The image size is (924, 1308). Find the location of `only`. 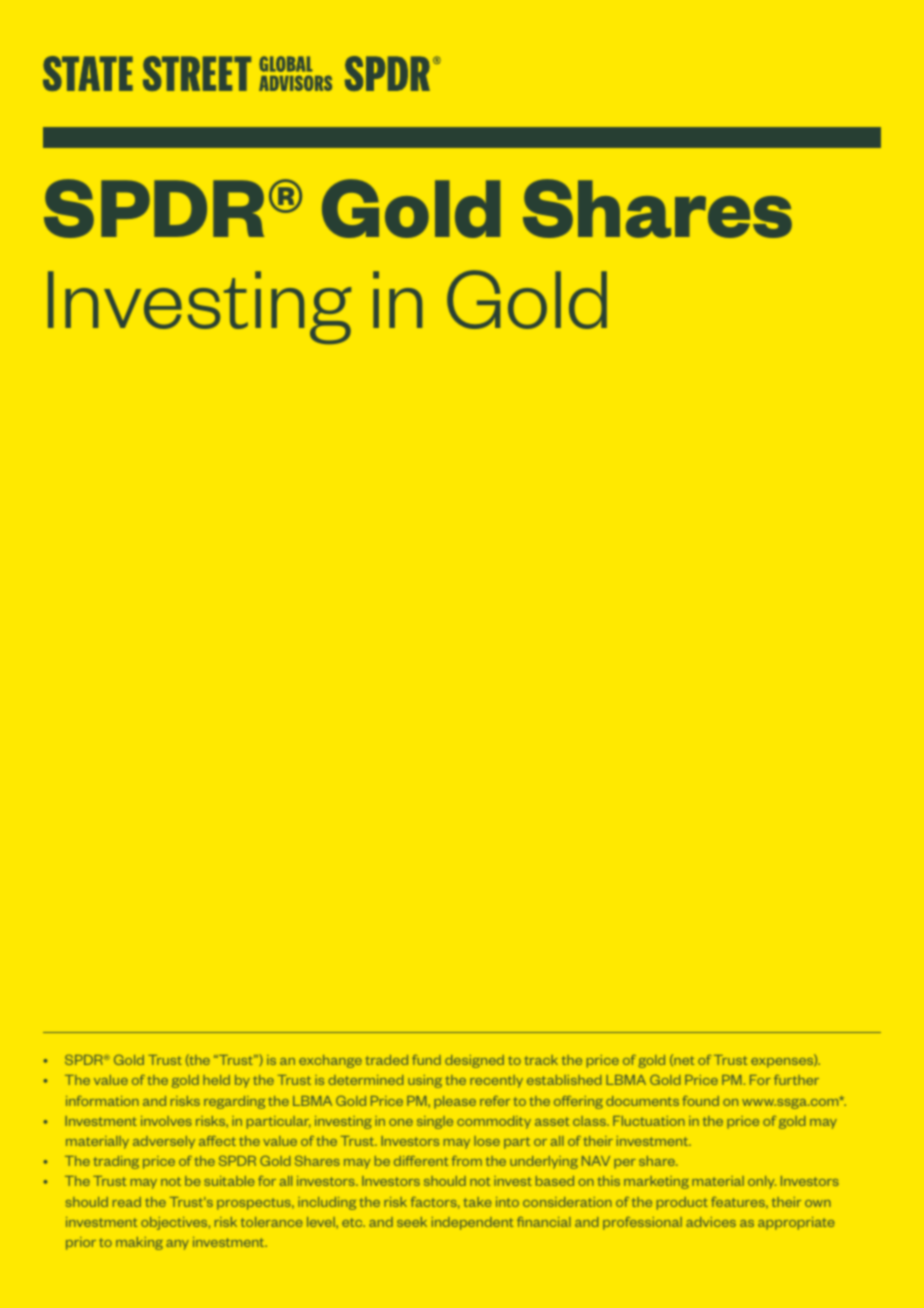

only is located at coordinates (762, 1182).
